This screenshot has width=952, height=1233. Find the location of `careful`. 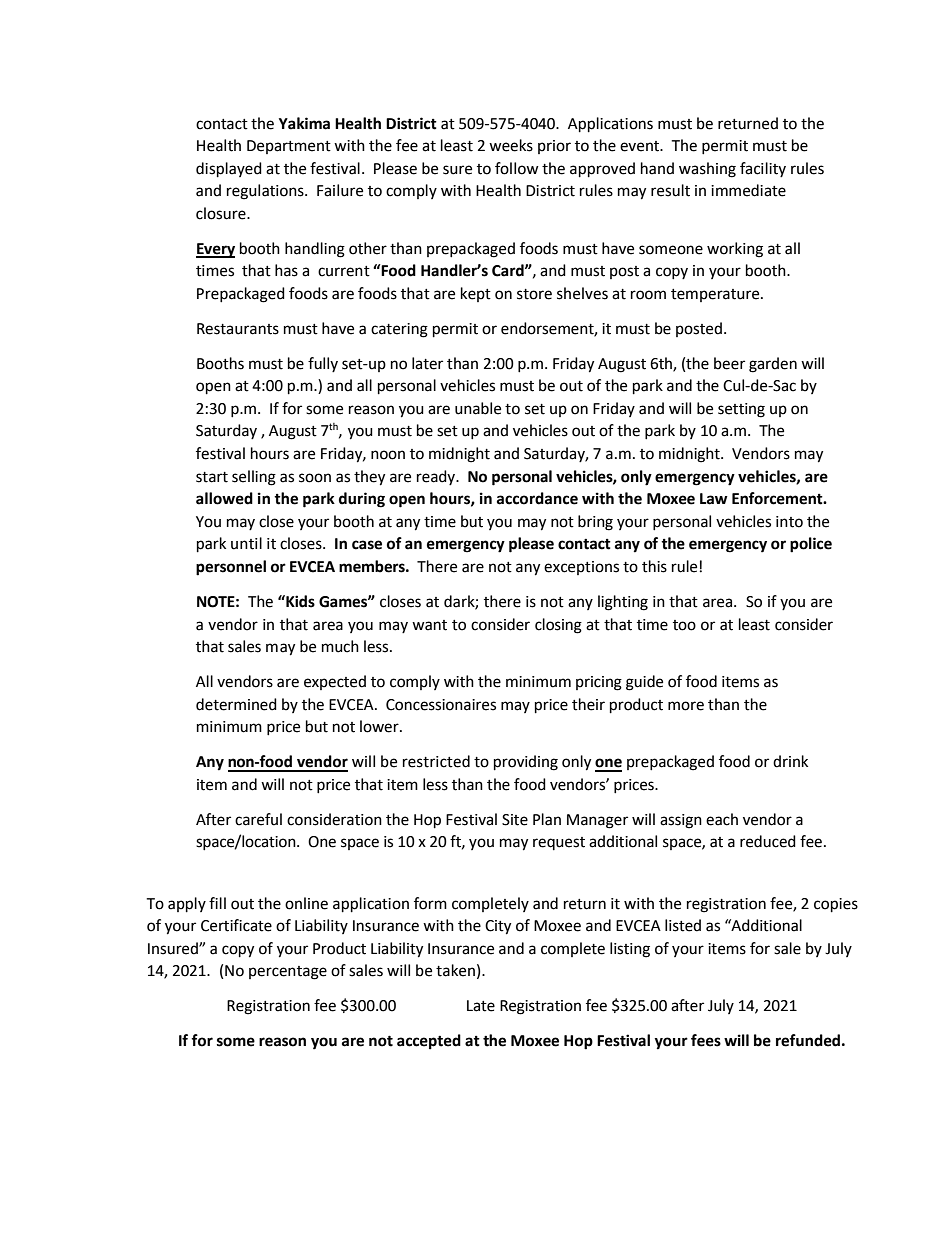

careful is located at coordinates (258, 819).
